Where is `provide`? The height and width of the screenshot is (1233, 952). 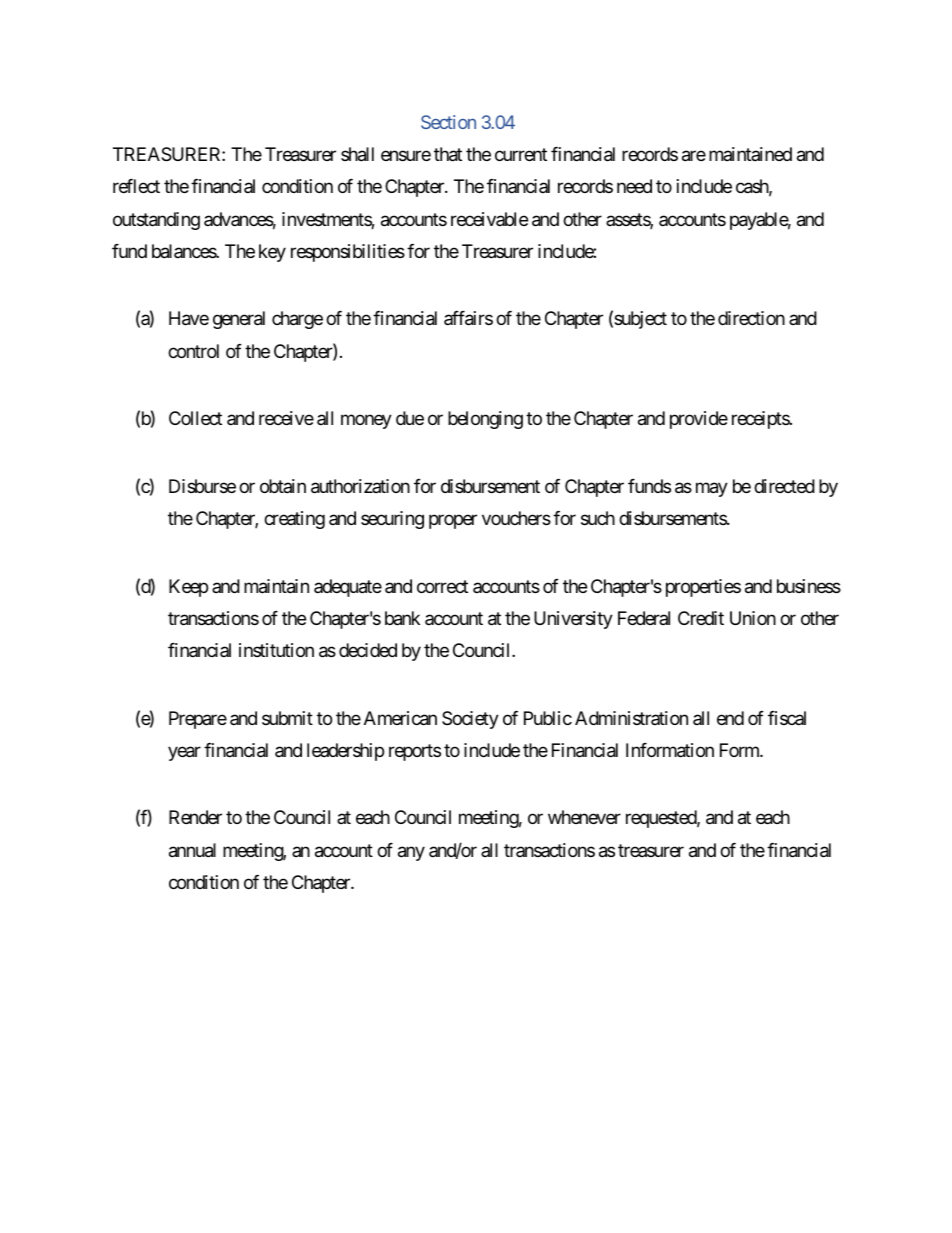 provide is located at coordinates (699, 420).
